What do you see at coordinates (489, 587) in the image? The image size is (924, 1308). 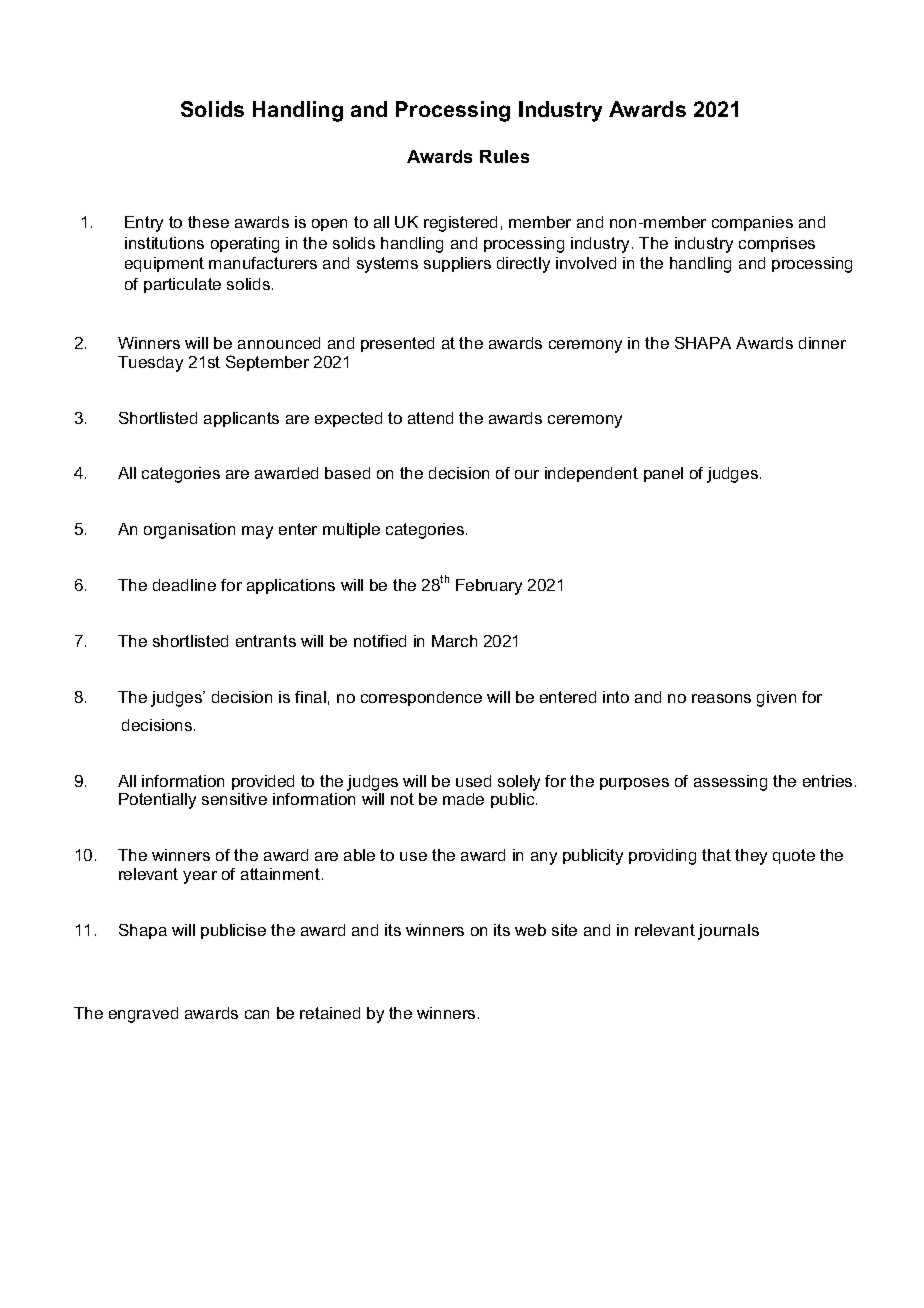 I see `February` at bounding box center [489, 587].
